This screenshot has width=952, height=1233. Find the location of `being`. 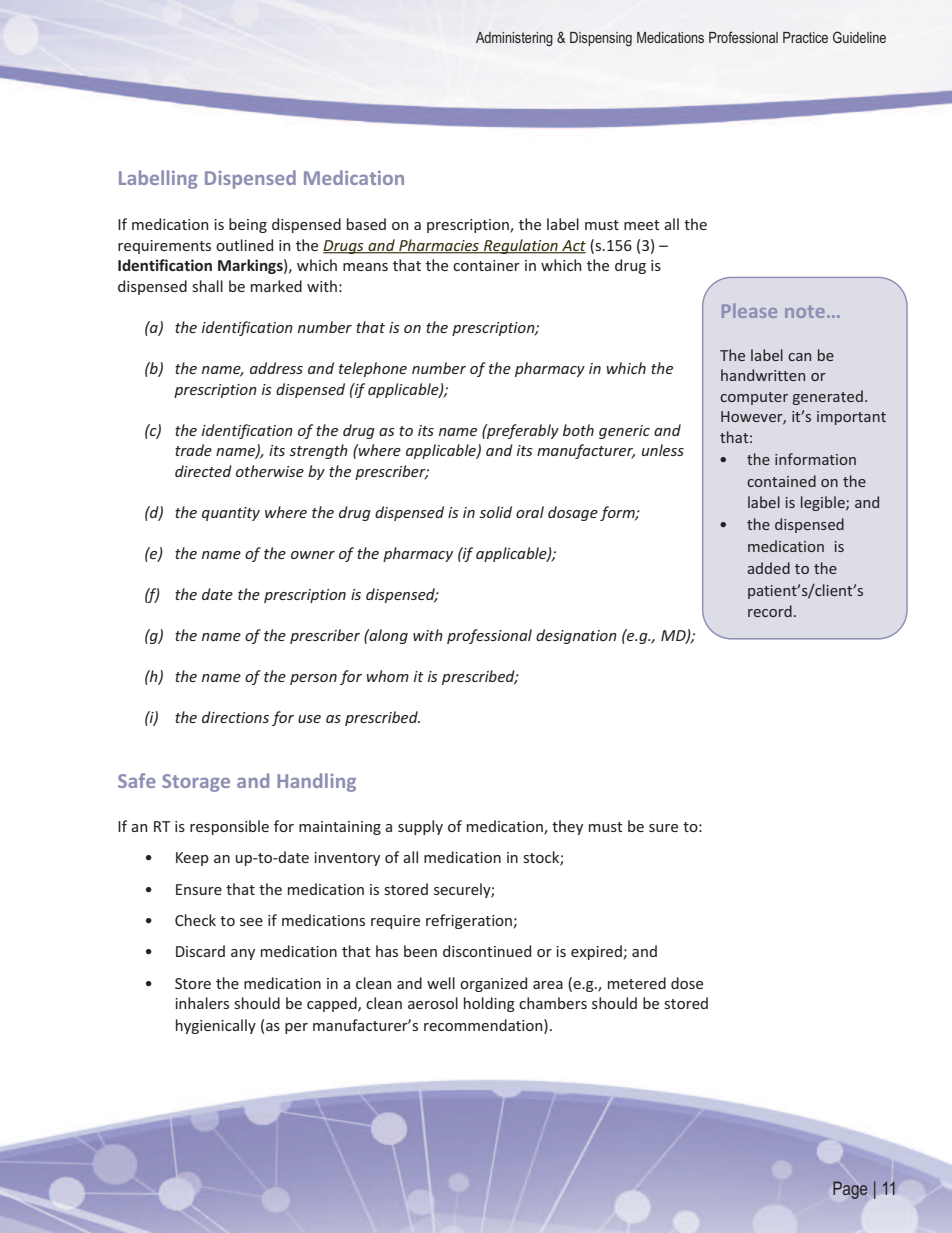

being is located at coordinates (248, 225).
